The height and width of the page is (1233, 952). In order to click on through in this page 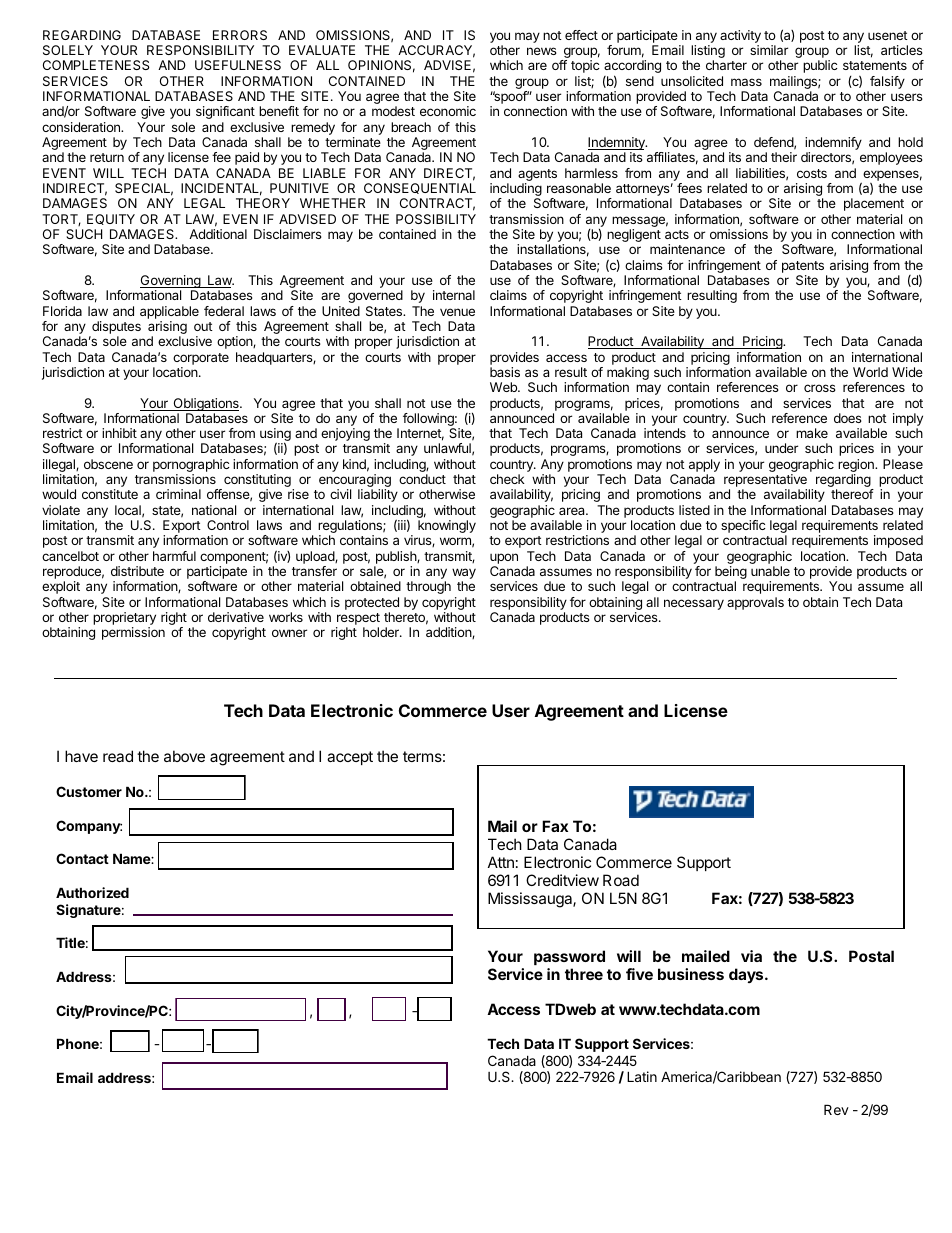, I will do `click(428, 587)`.
